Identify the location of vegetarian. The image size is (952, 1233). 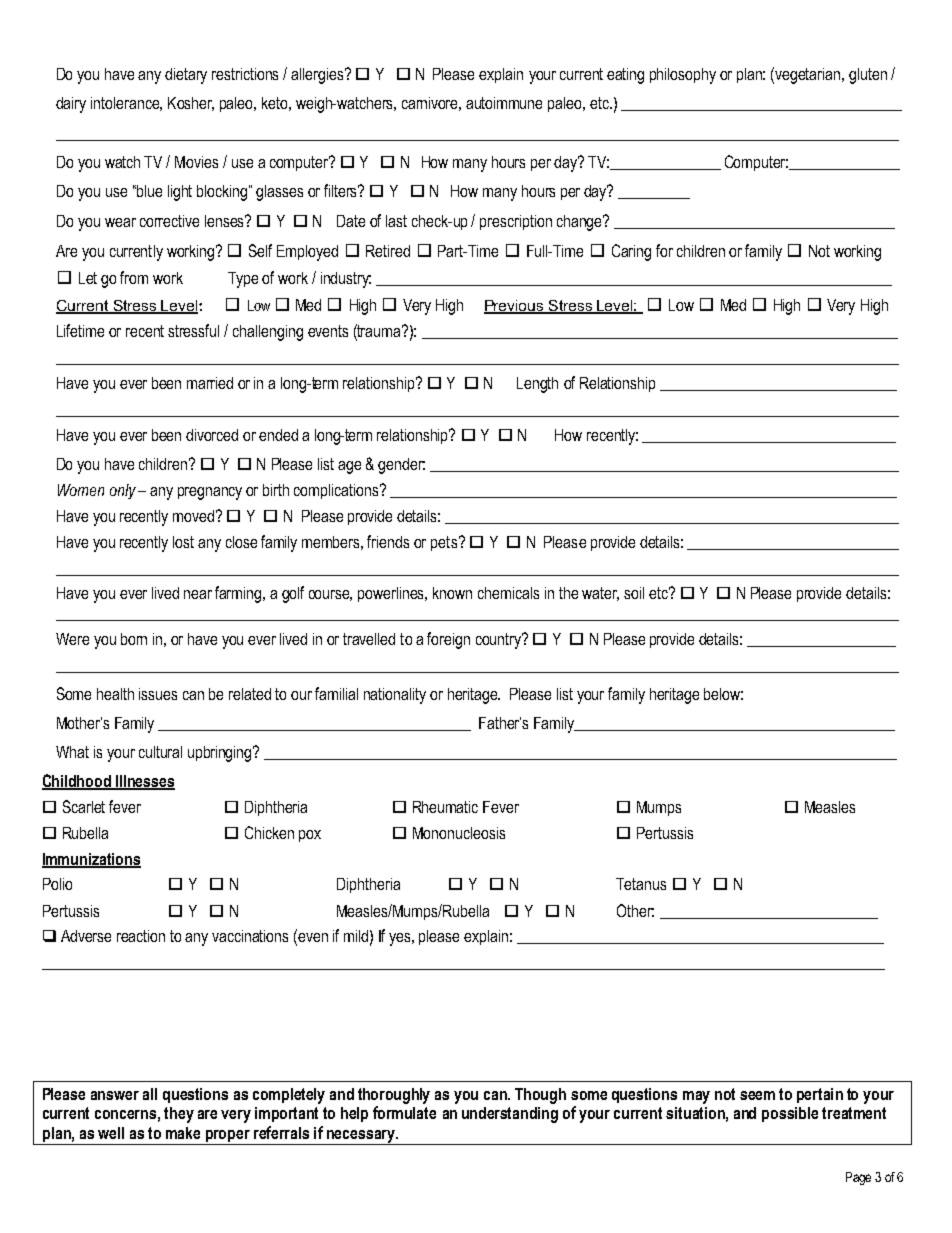
(809, 76).
